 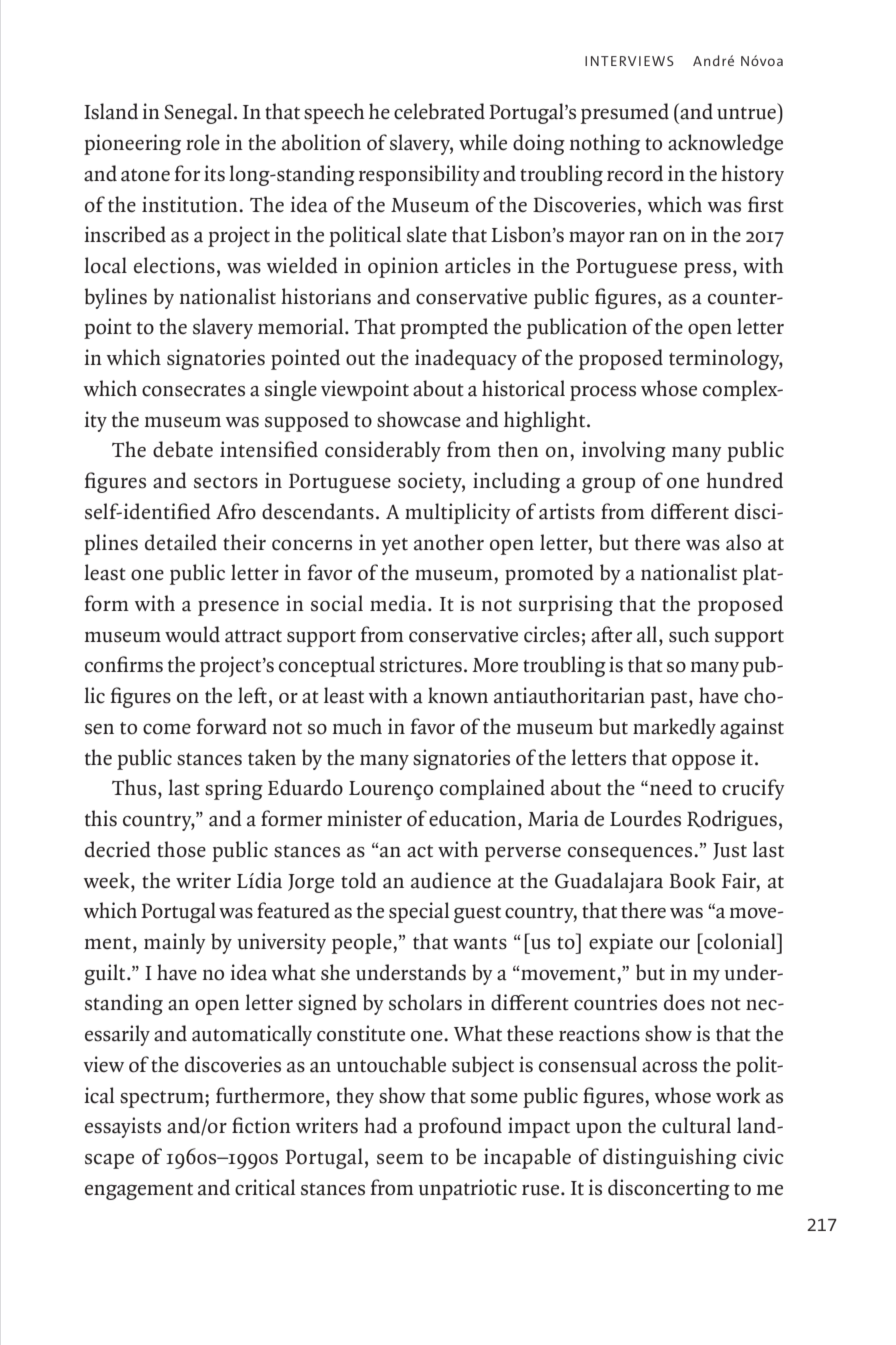 I want to click on seem, so click(x=400, y=1159).
